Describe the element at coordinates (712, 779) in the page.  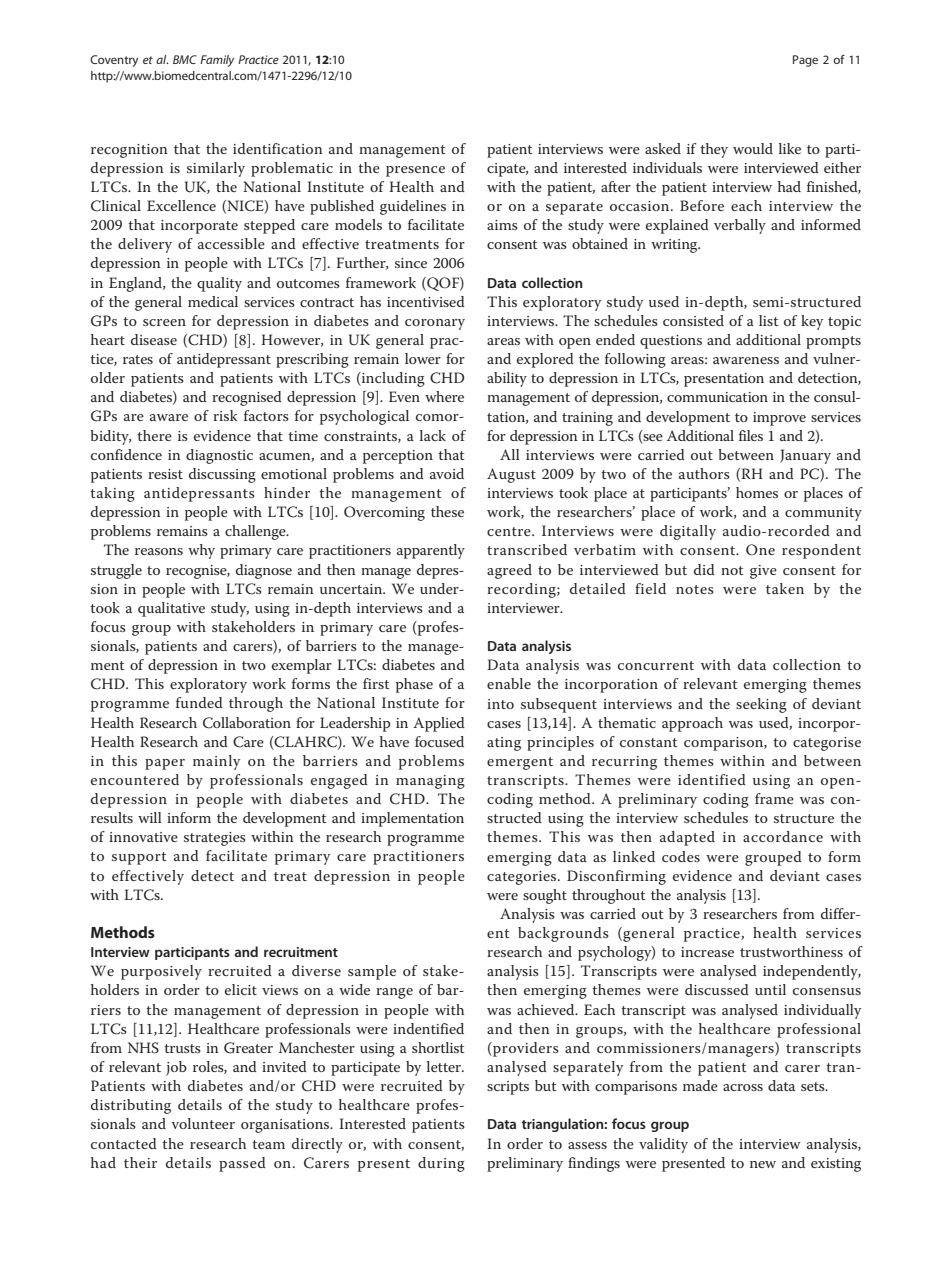
I see `identified` at that location.
